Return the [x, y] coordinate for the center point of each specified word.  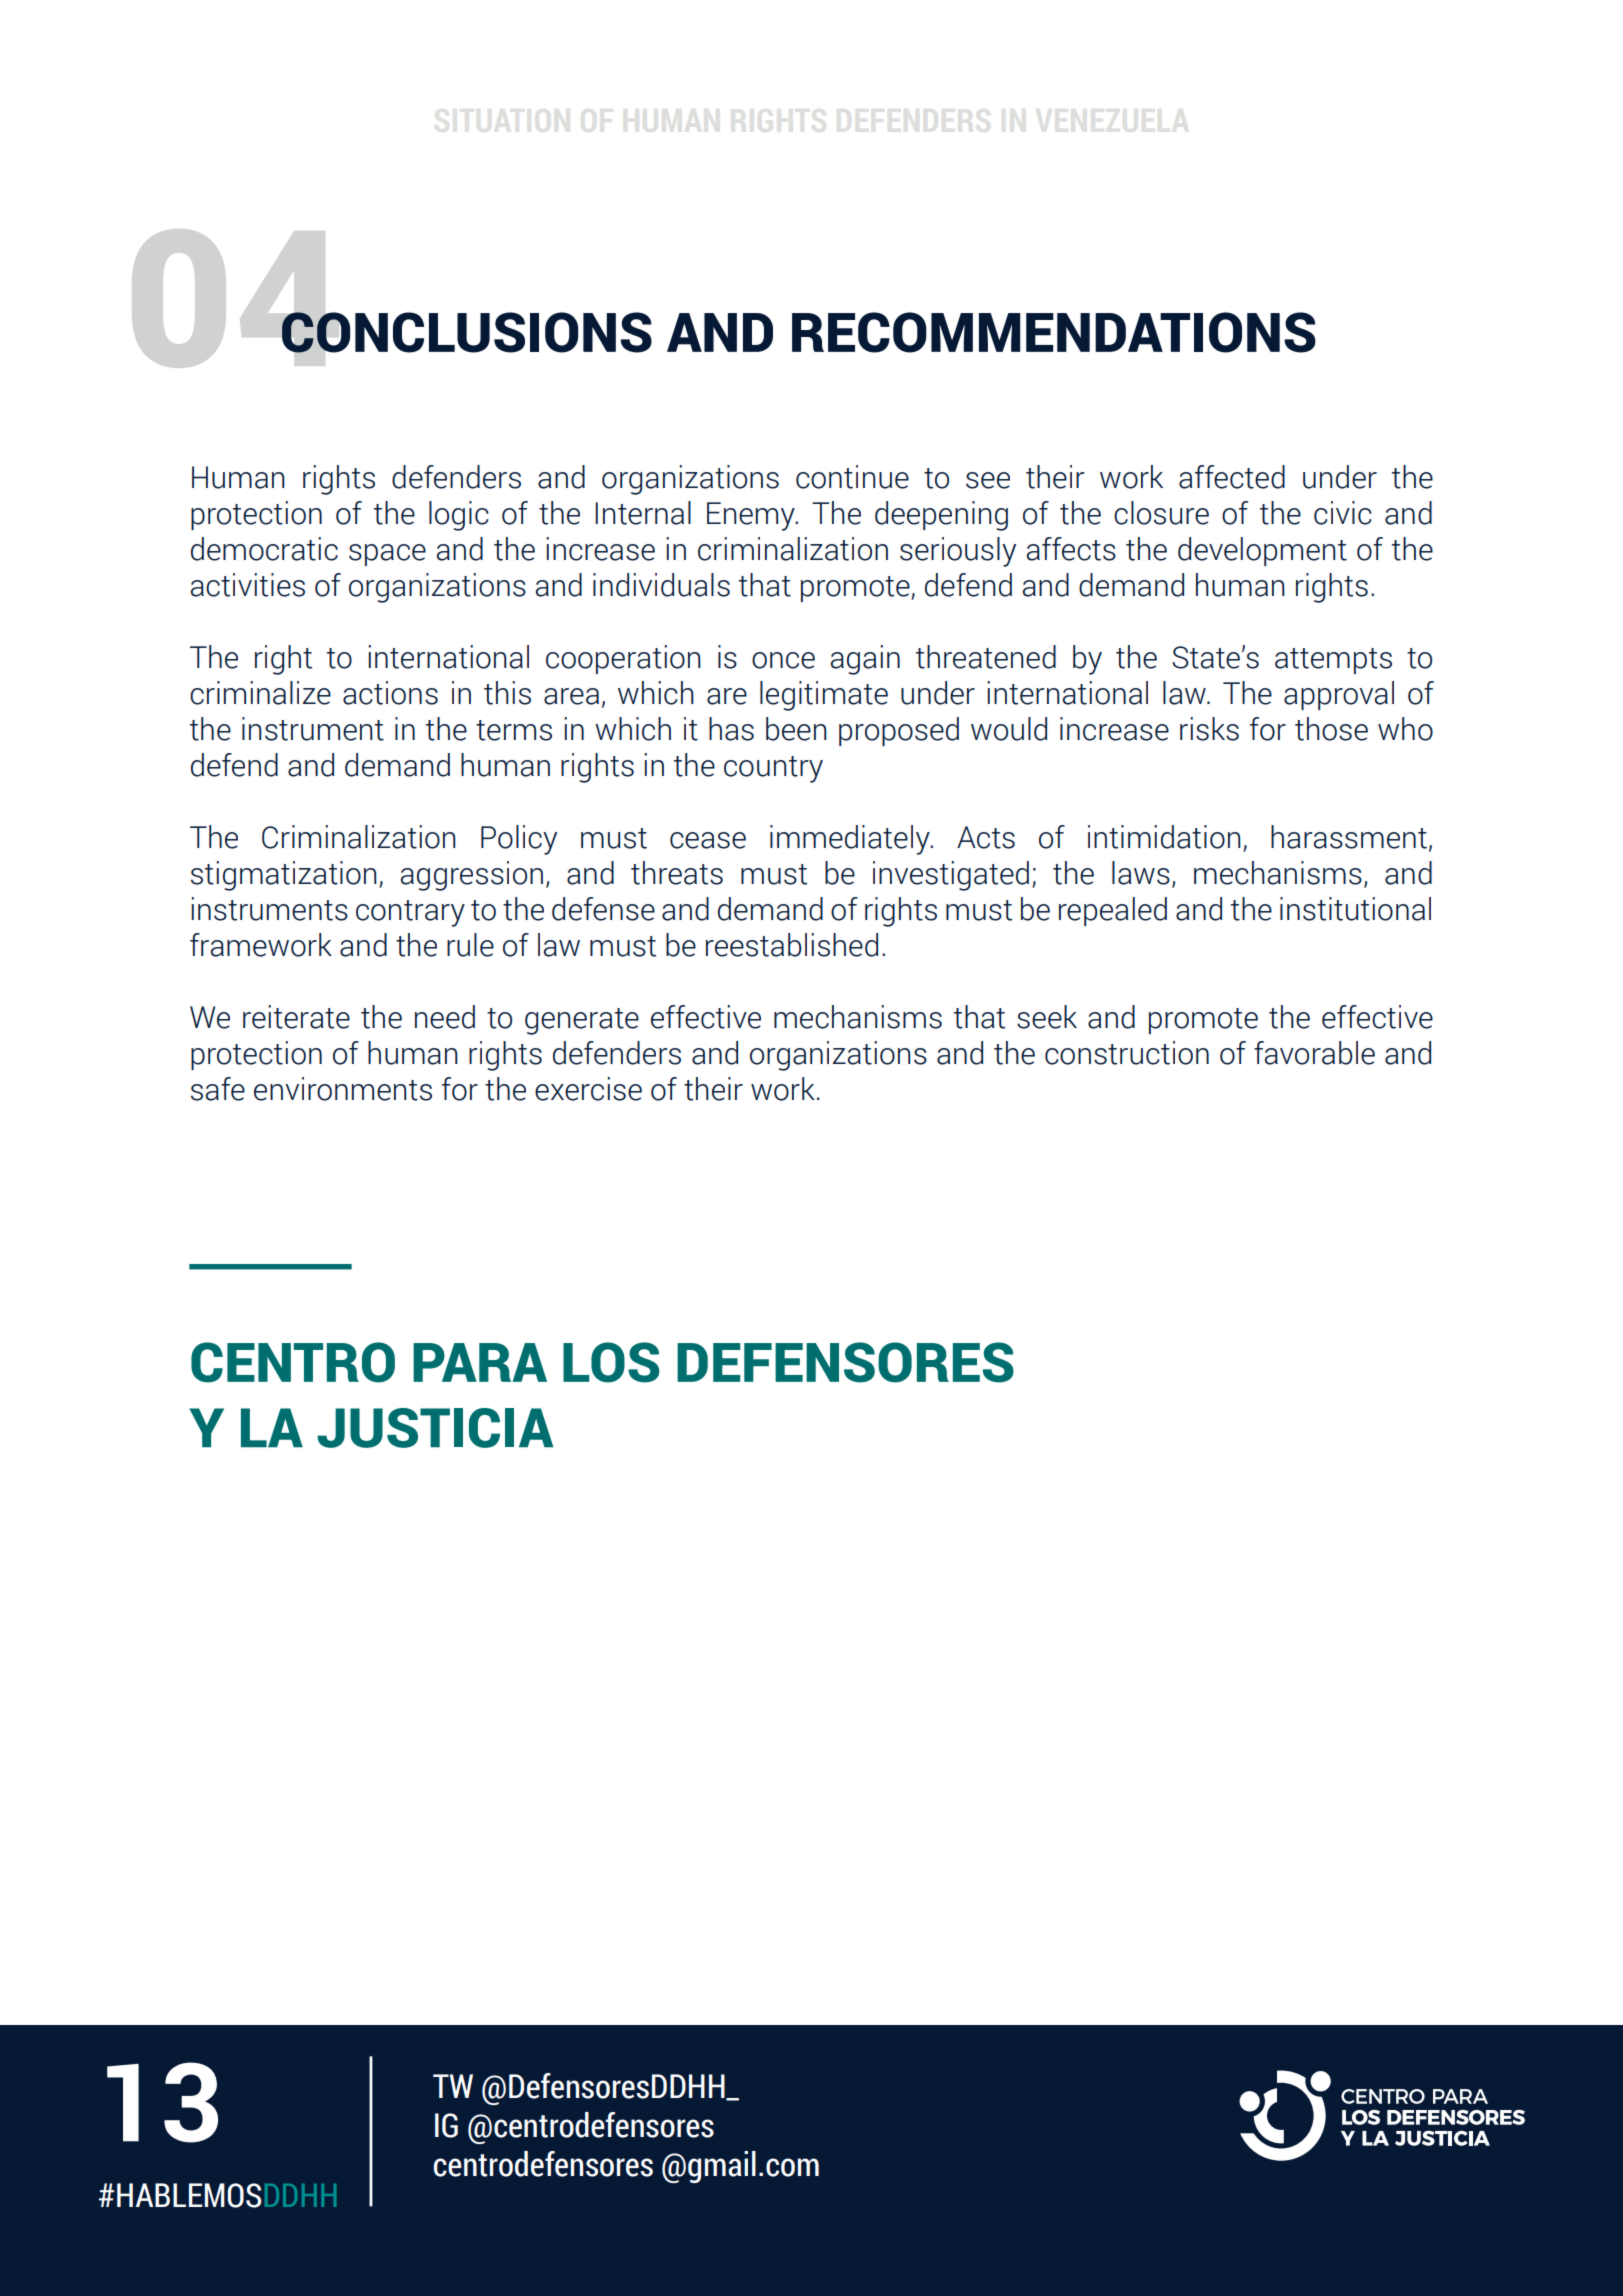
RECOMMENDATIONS [1054, 332]
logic [459, 516]
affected [1232, 477]
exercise [588, 1089]
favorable [1314, 1053]
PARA [480, 1362]
